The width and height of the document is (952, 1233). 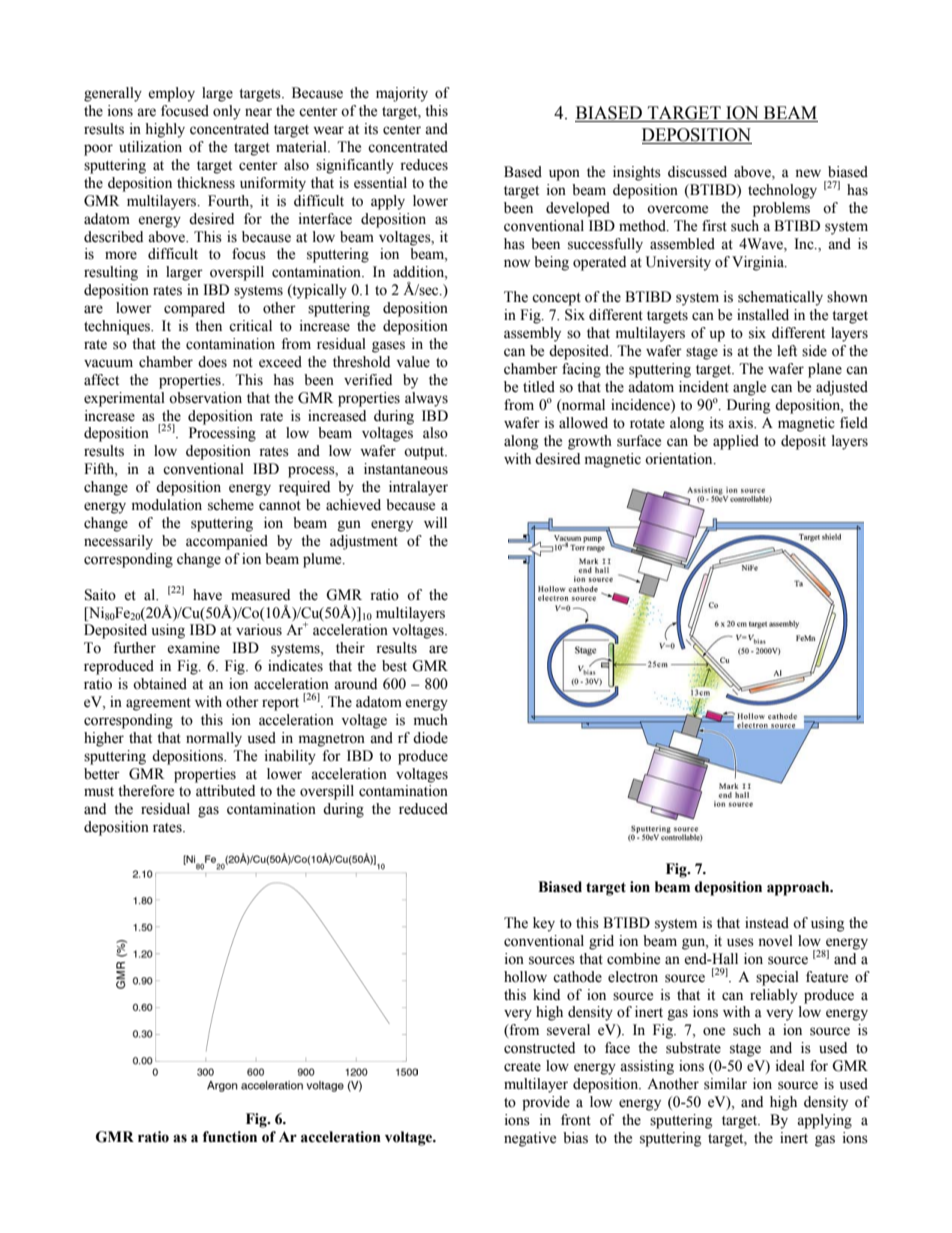 I want to click on instead, so click(x=767, y=923).
